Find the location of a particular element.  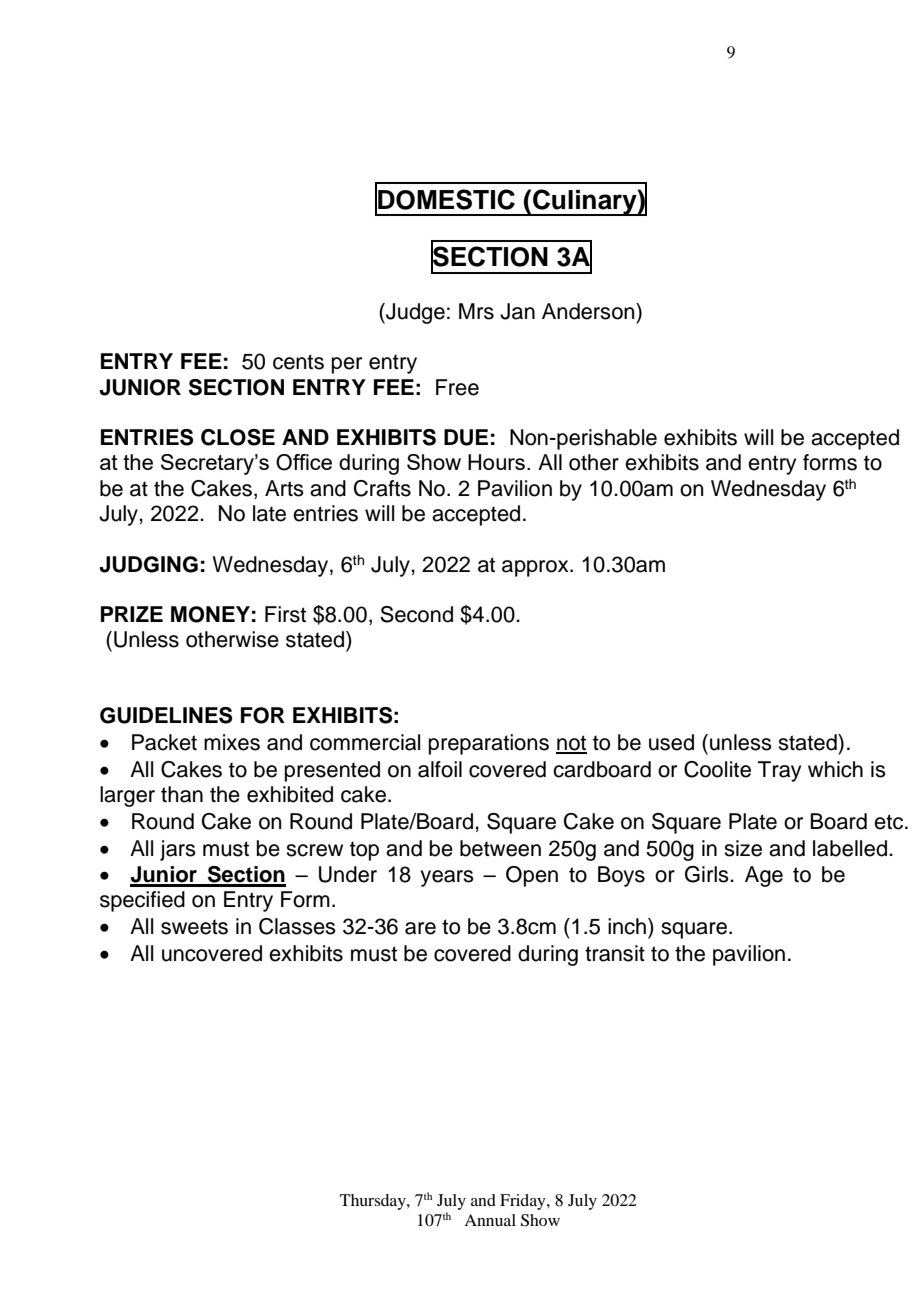

Anderson is located at coordinates (589, 311).
